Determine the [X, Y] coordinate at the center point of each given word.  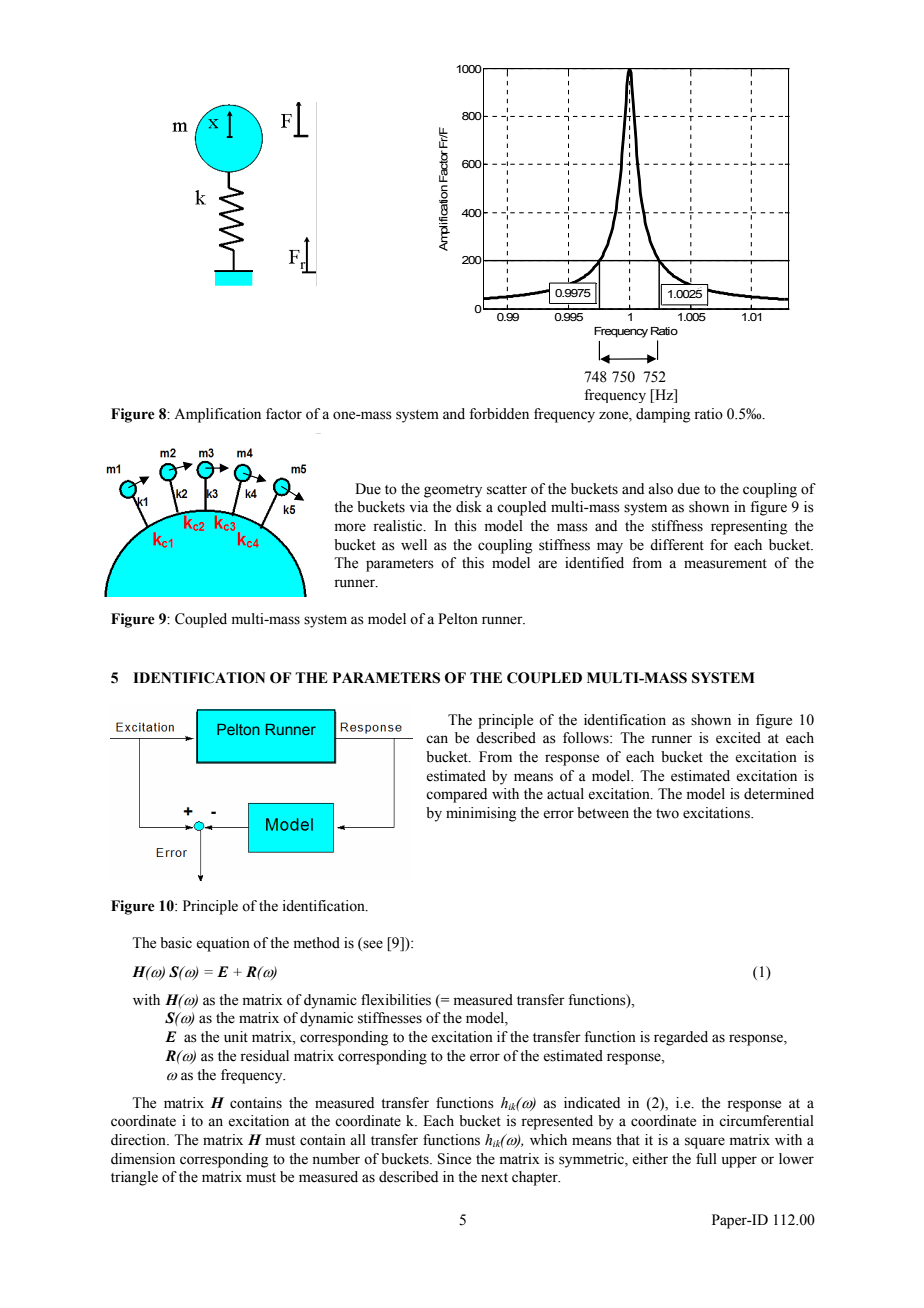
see [372, 945]
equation [223, 944]
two [667, 814]
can [437, 739]
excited [738, 738]
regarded [681, 1038]
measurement [725, 564]
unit [236, 1037]
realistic [399, 526]
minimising [481, 814]
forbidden [499, 414]
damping [663, 415]
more [350, 527]
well [414, 545]
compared [456, 795]
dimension [143, 1159]
